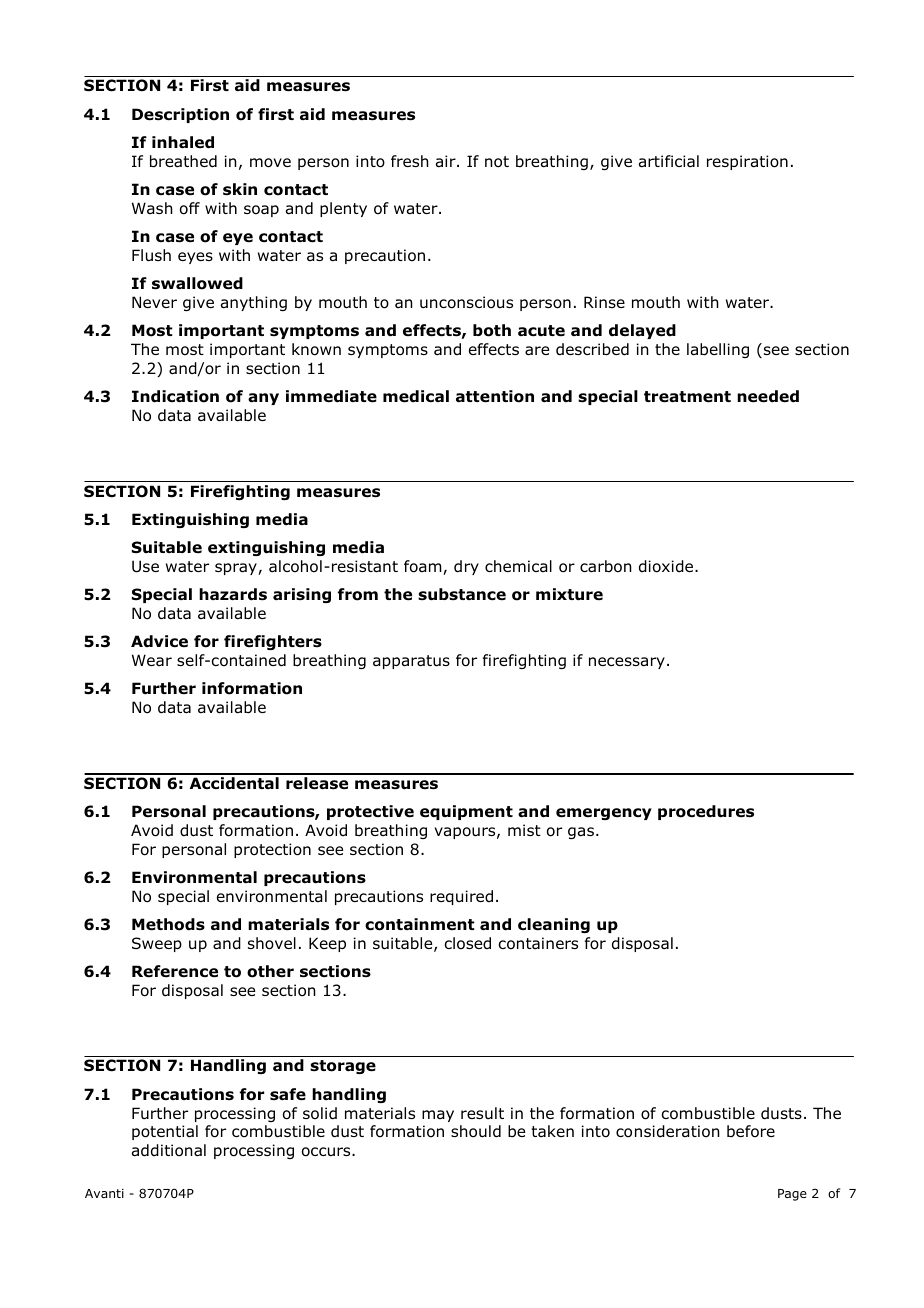  I want to click on respiration, so click(747, 162).
